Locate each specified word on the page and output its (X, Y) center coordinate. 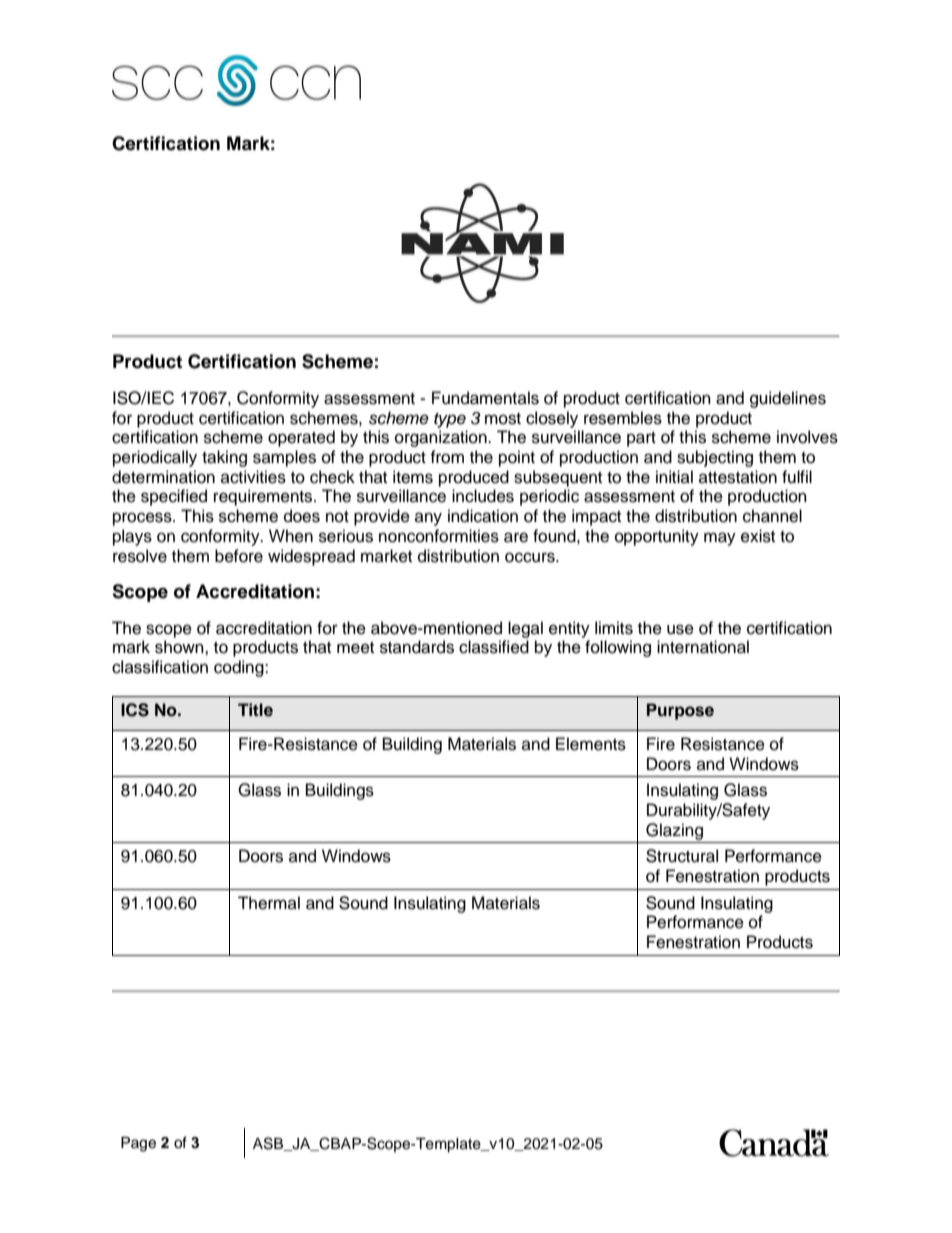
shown (180, 647)
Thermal (269, 903)
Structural (682, 856)
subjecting (715, 458)
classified (494, 647)
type (450, 420)
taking (224, 458)
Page (138, 1144)
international (703, 647)
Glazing (674, 831)
